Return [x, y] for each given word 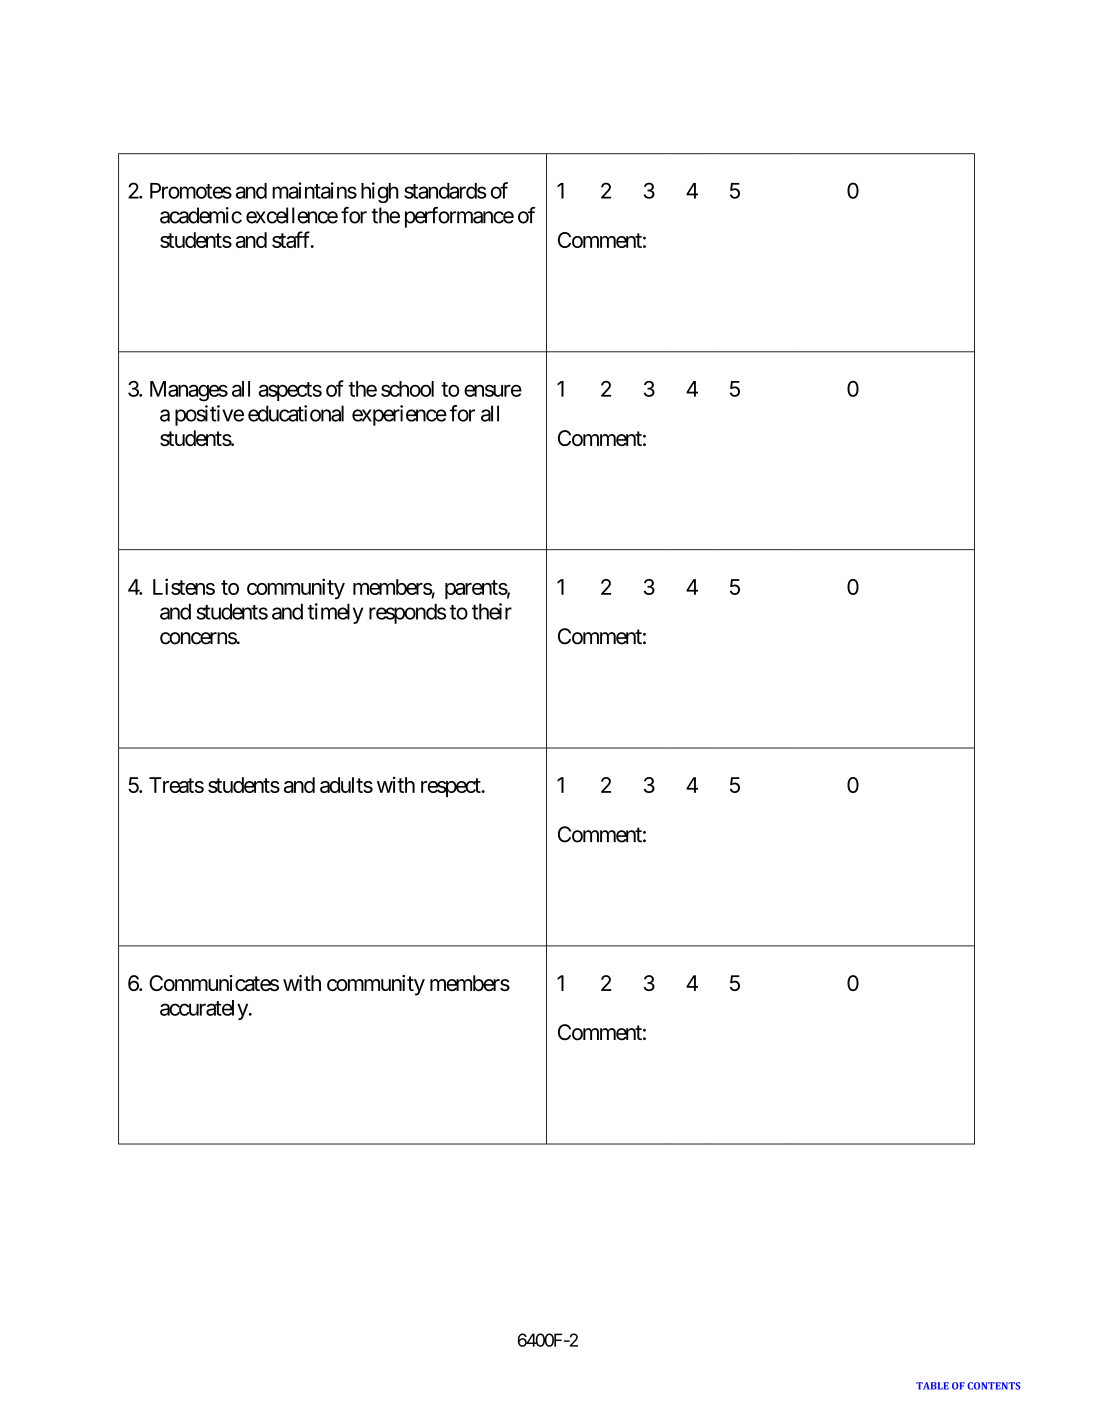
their [492, 611]
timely [335, 613]
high [380, 192]
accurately [204, 1010]
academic [201, 215]
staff [292, 239]
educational [296, 413]
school [407, 389]
